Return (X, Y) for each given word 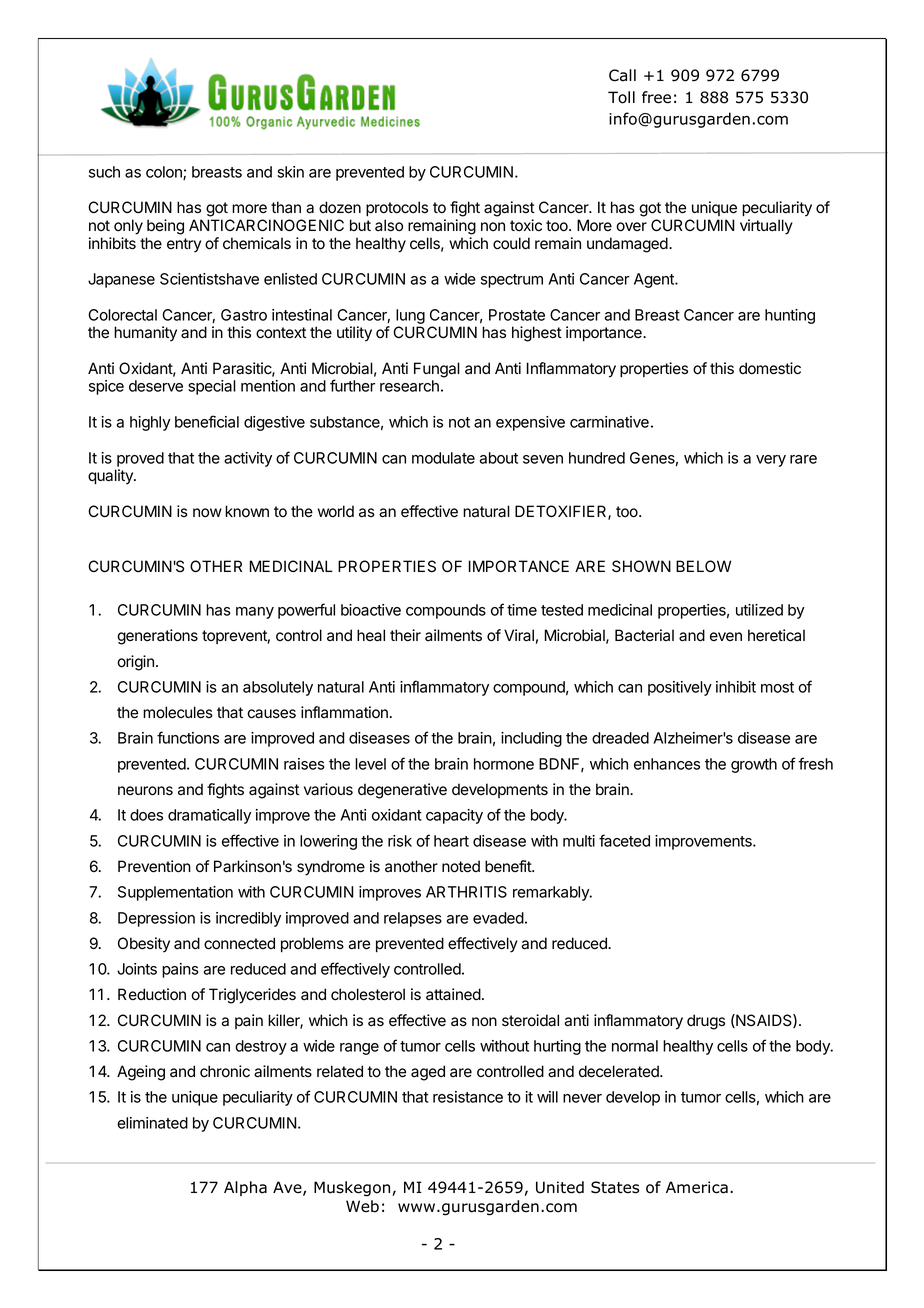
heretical (776, 635)
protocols (397, 208)
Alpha (245, 1188)
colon (165, 173)
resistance (468, 1097)
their (405, 635)
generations (157, 637)
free (656, 97)
